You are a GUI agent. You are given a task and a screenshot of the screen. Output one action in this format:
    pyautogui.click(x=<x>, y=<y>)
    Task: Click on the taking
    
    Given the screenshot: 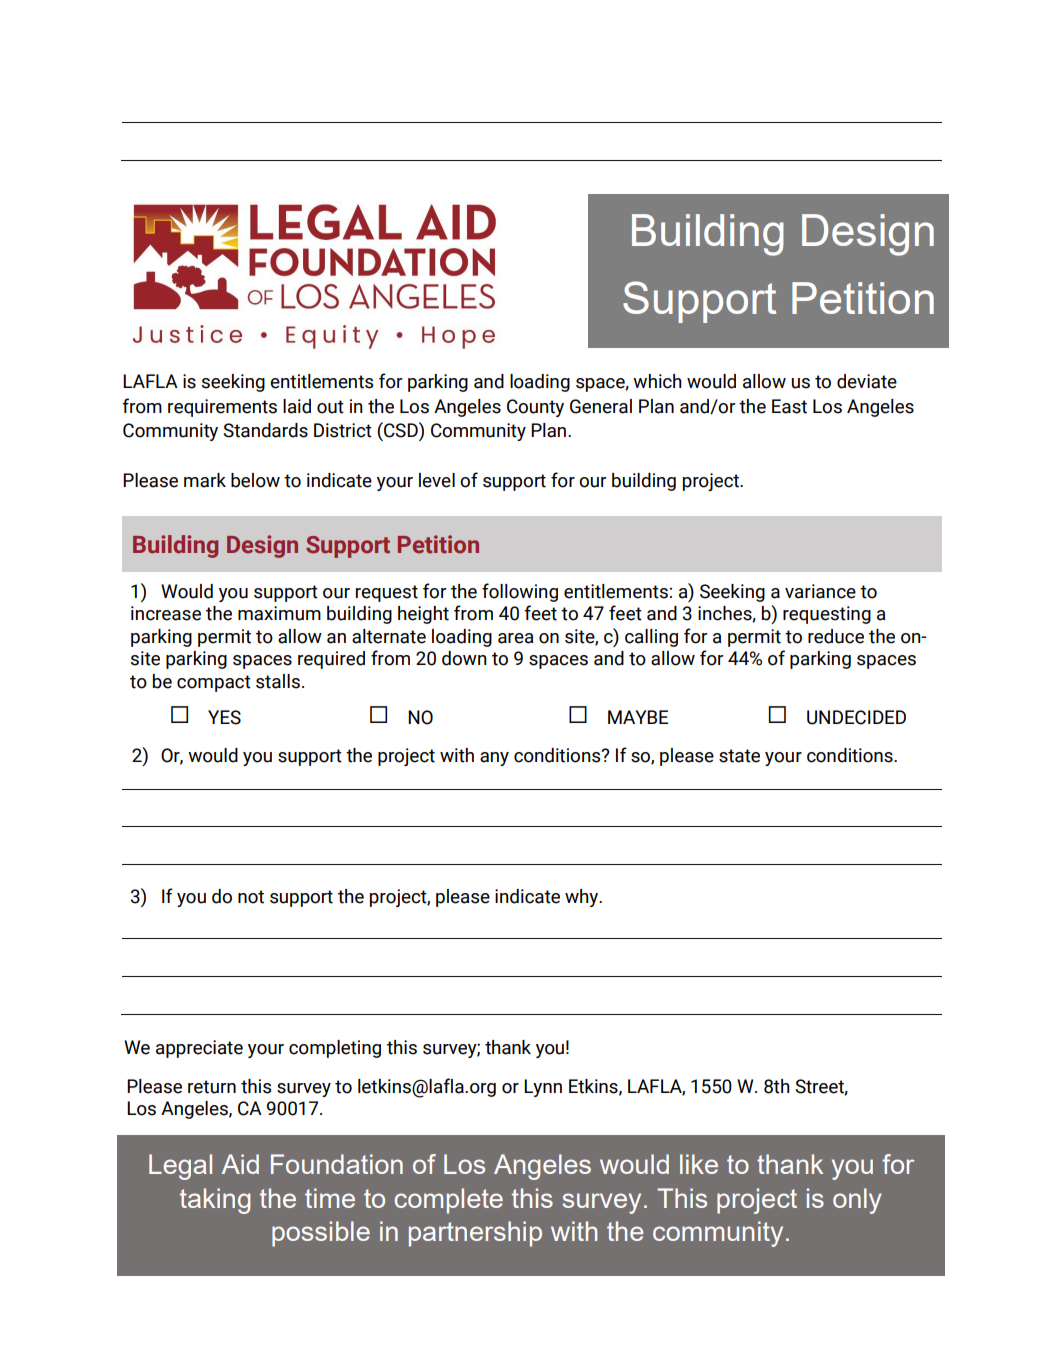 What is the action you would take?
    pyautogui.click(x=215, y=1201)
